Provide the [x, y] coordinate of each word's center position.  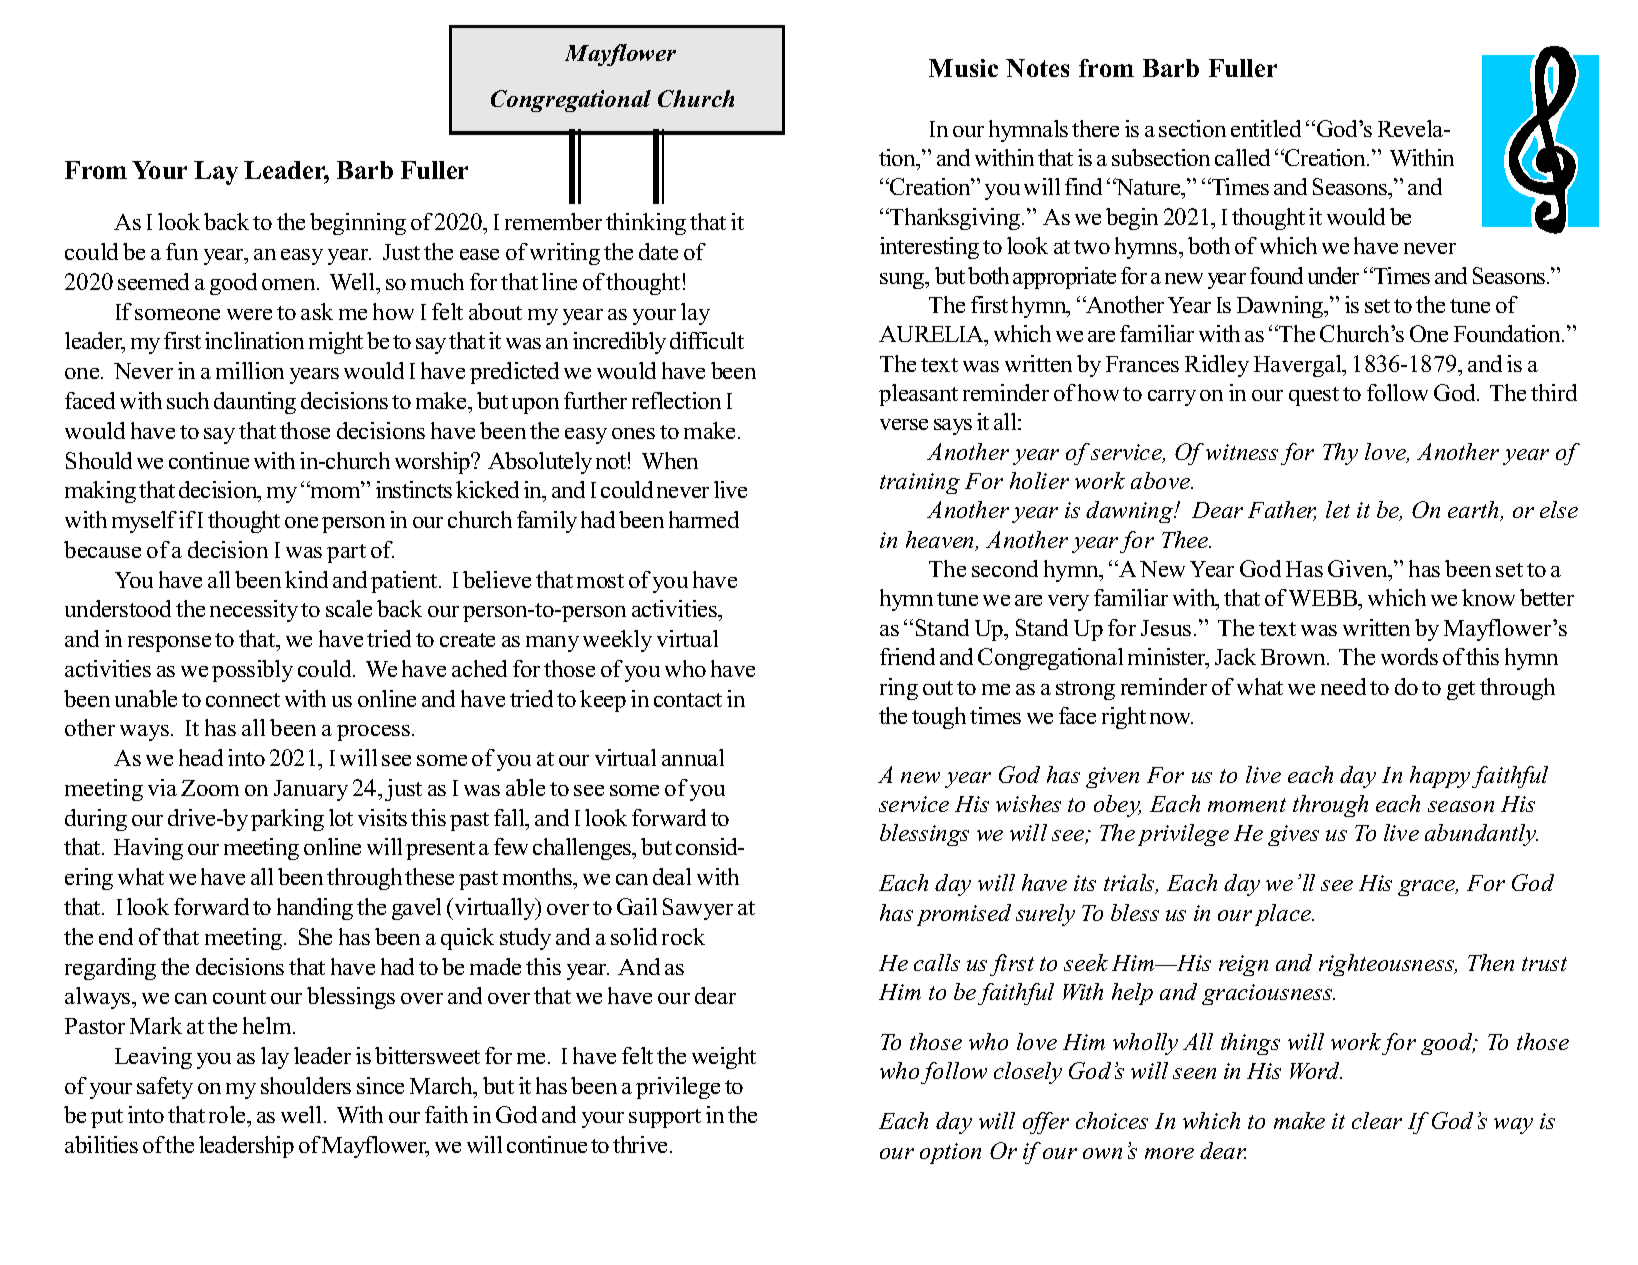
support [665, 1118]
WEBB [1324, 600]
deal [672, 876]
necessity [254, 611]
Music [963, 68]
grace [1428, 888]
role [229, 1116]
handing [315, 909]
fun [182, 251]
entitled [1266, 128]
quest [1314, 396]
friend [907, 656]
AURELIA [932, 336]
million [250, 370]
